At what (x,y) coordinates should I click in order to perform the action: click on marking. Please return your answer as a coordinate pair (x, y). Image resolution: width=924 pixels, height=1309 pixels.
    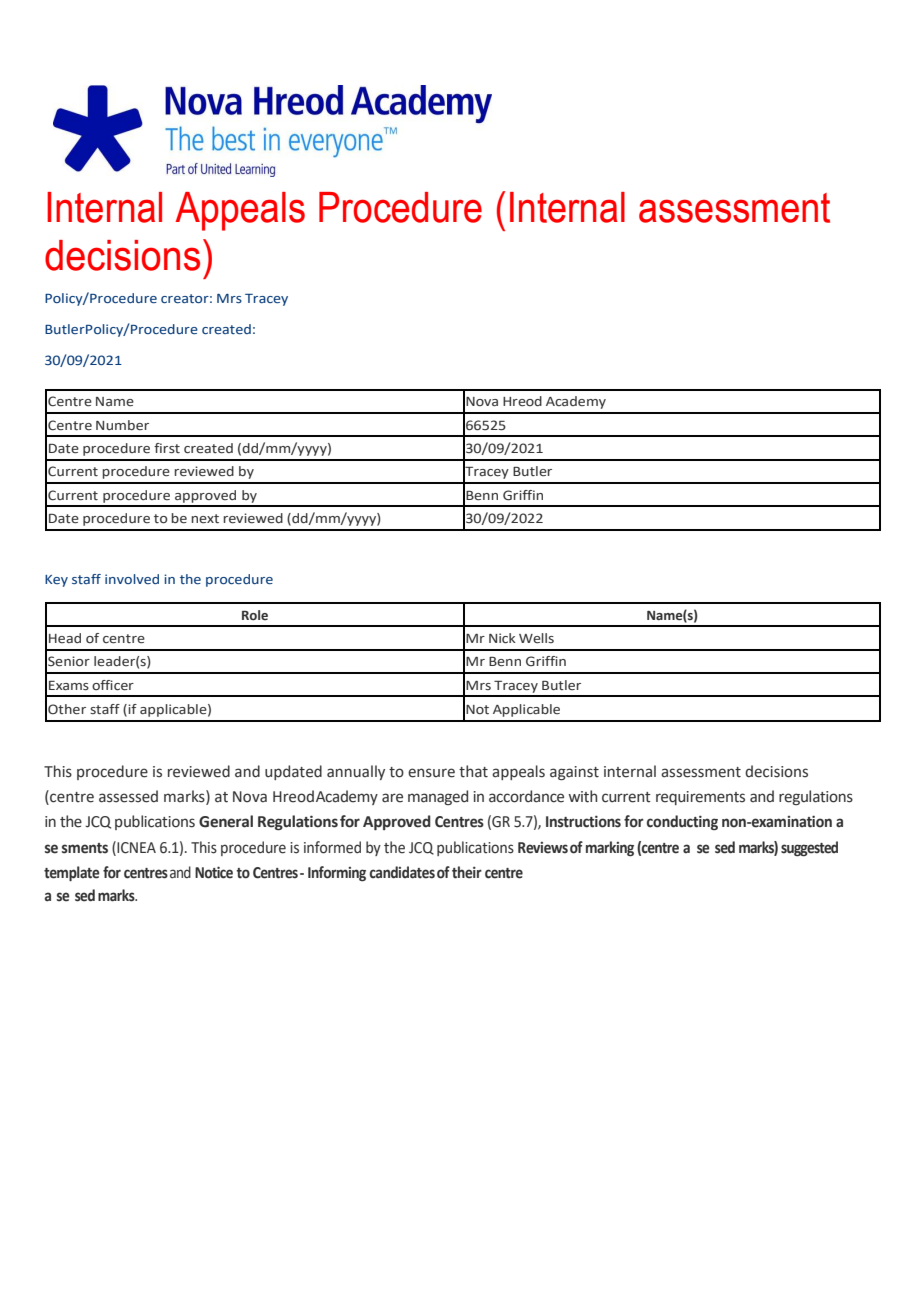
    Looking at the image, I should click on (610, 848).
